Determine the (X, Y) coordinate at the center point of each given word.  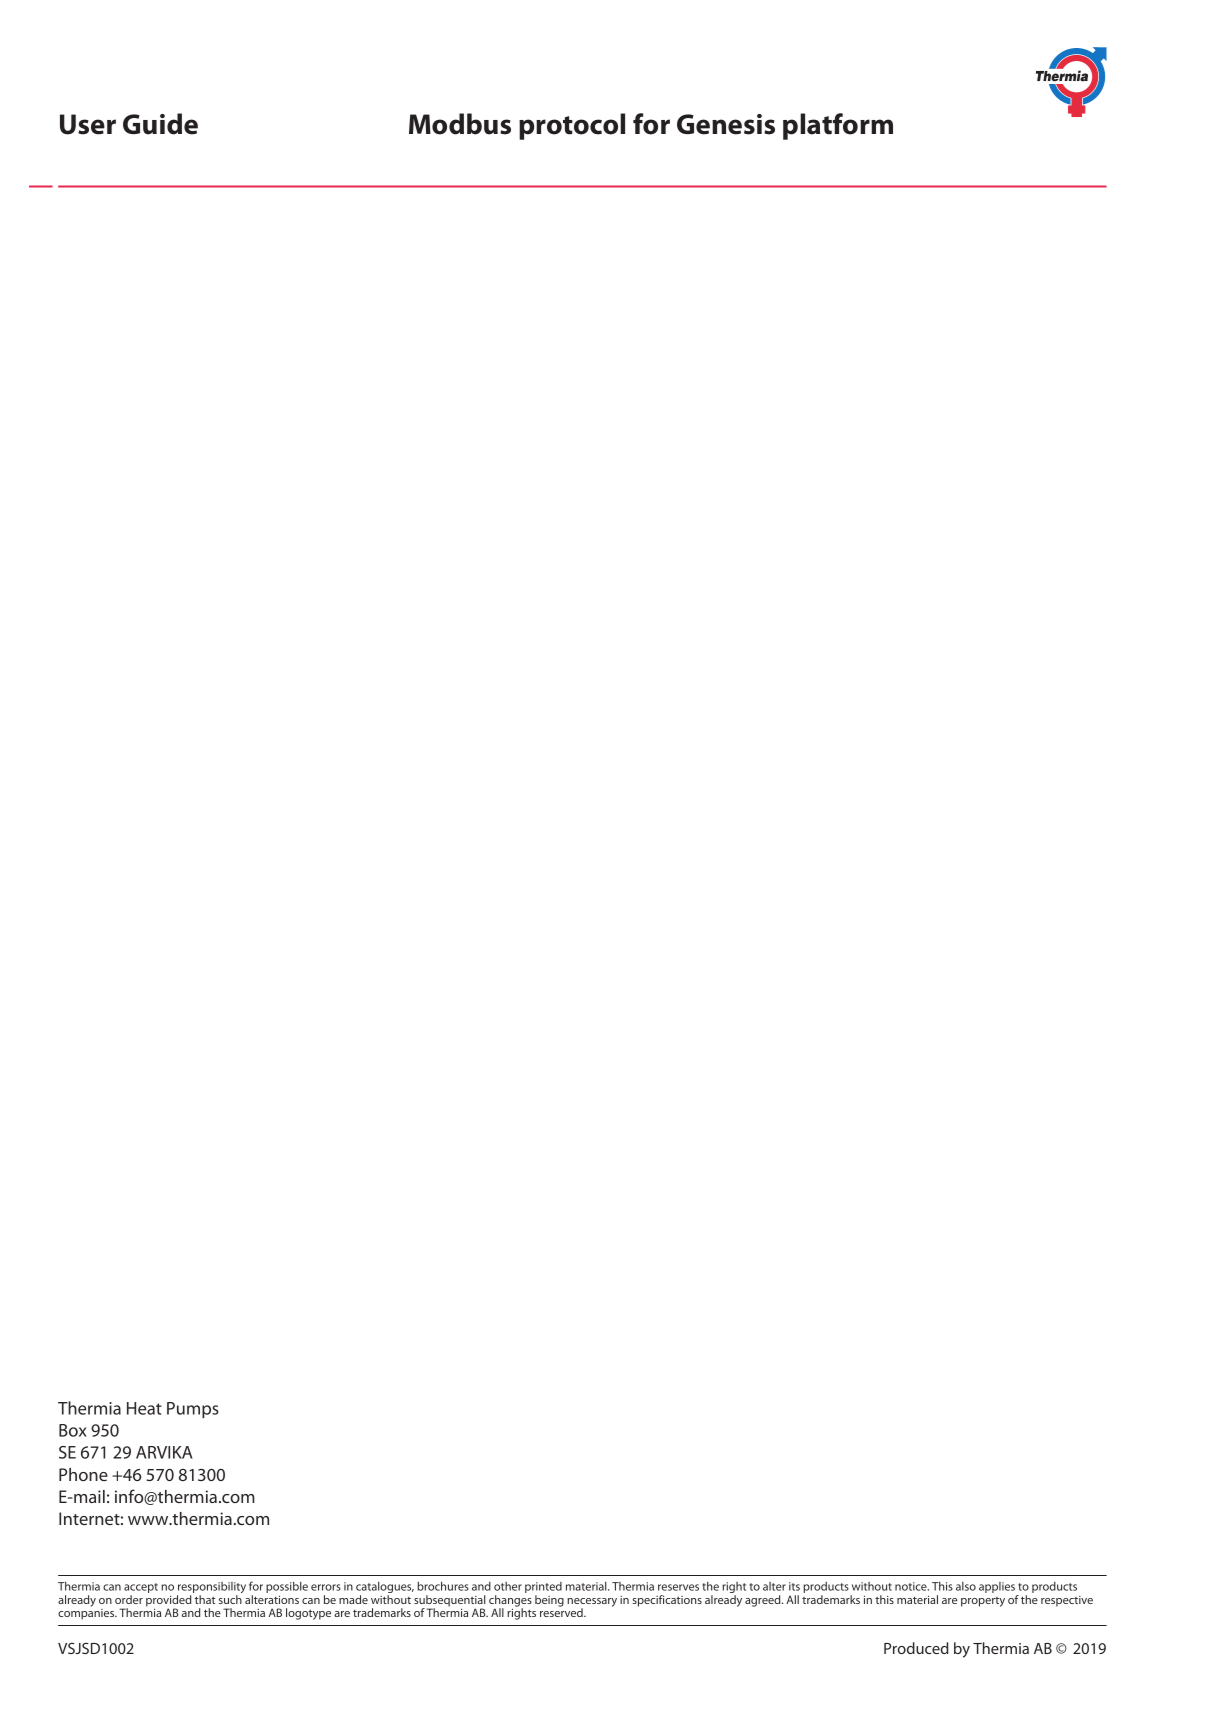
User (88, 124)
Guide (160, 124)
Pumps (193, 1410)
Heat (144, 1408)
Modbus (460, 124)
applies (998, 1589)
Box (73, 1430)
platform (838, 126)
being (549, 1601)
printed (543, 1589)
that (205, 1599)
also (966, 1586)
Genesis (726, 124)
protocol (572, 126)
